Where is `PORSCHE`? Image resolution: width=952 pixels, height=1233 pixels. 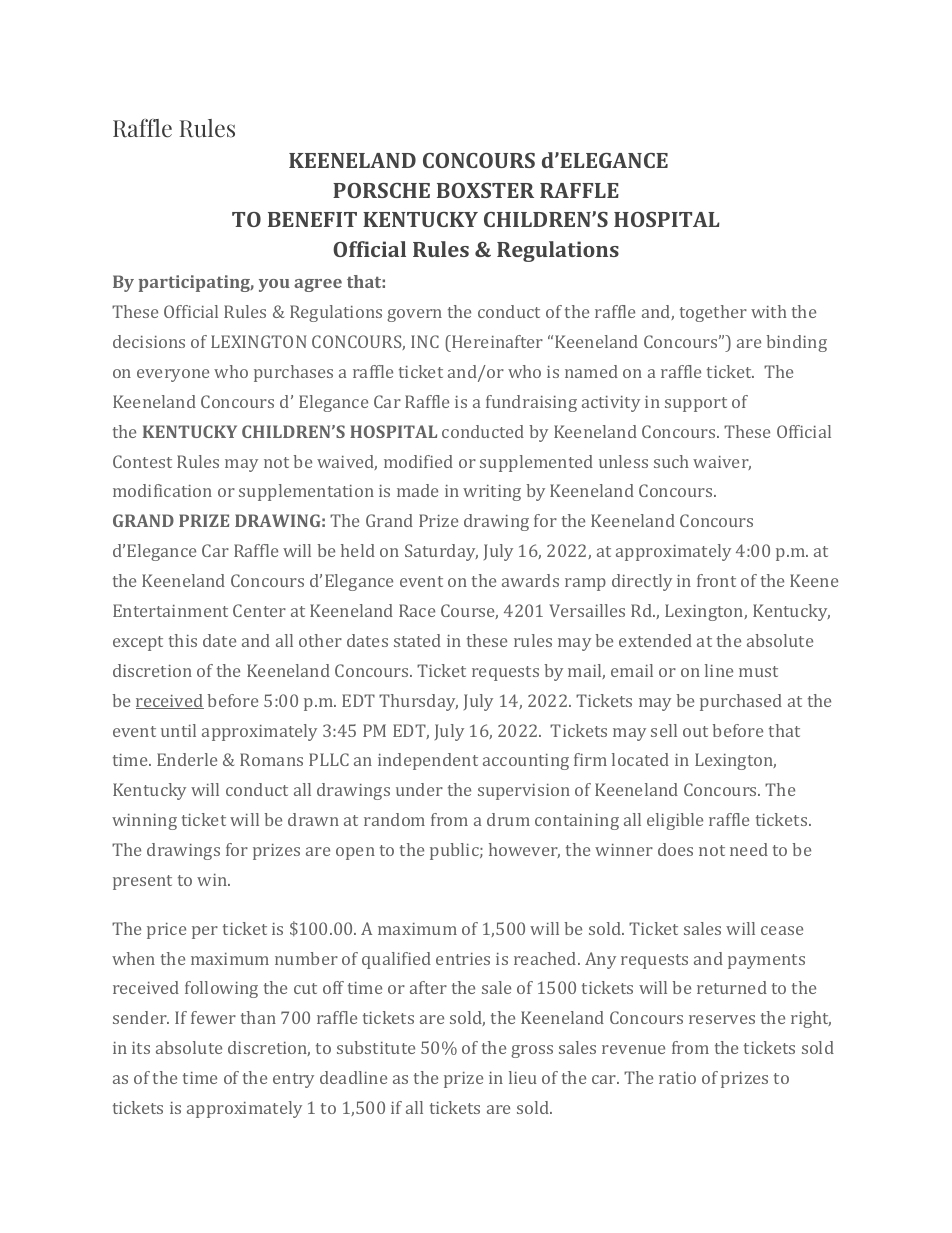 PORSCHE is located at coordinates (381, 190).
